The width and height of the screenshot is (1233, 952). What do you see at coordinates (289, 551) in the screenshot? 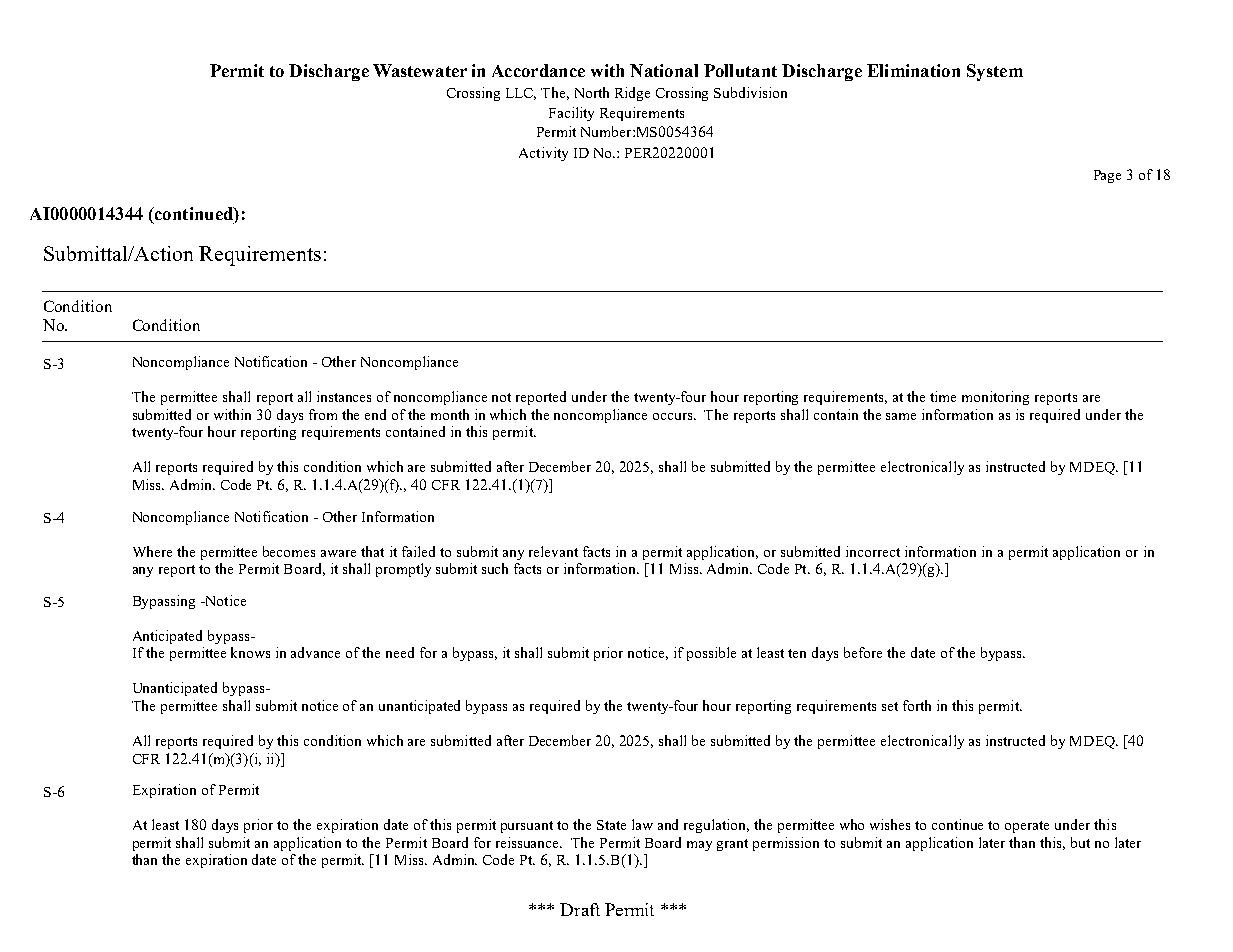
I see `becomes` at bounding box center [289, 551].
